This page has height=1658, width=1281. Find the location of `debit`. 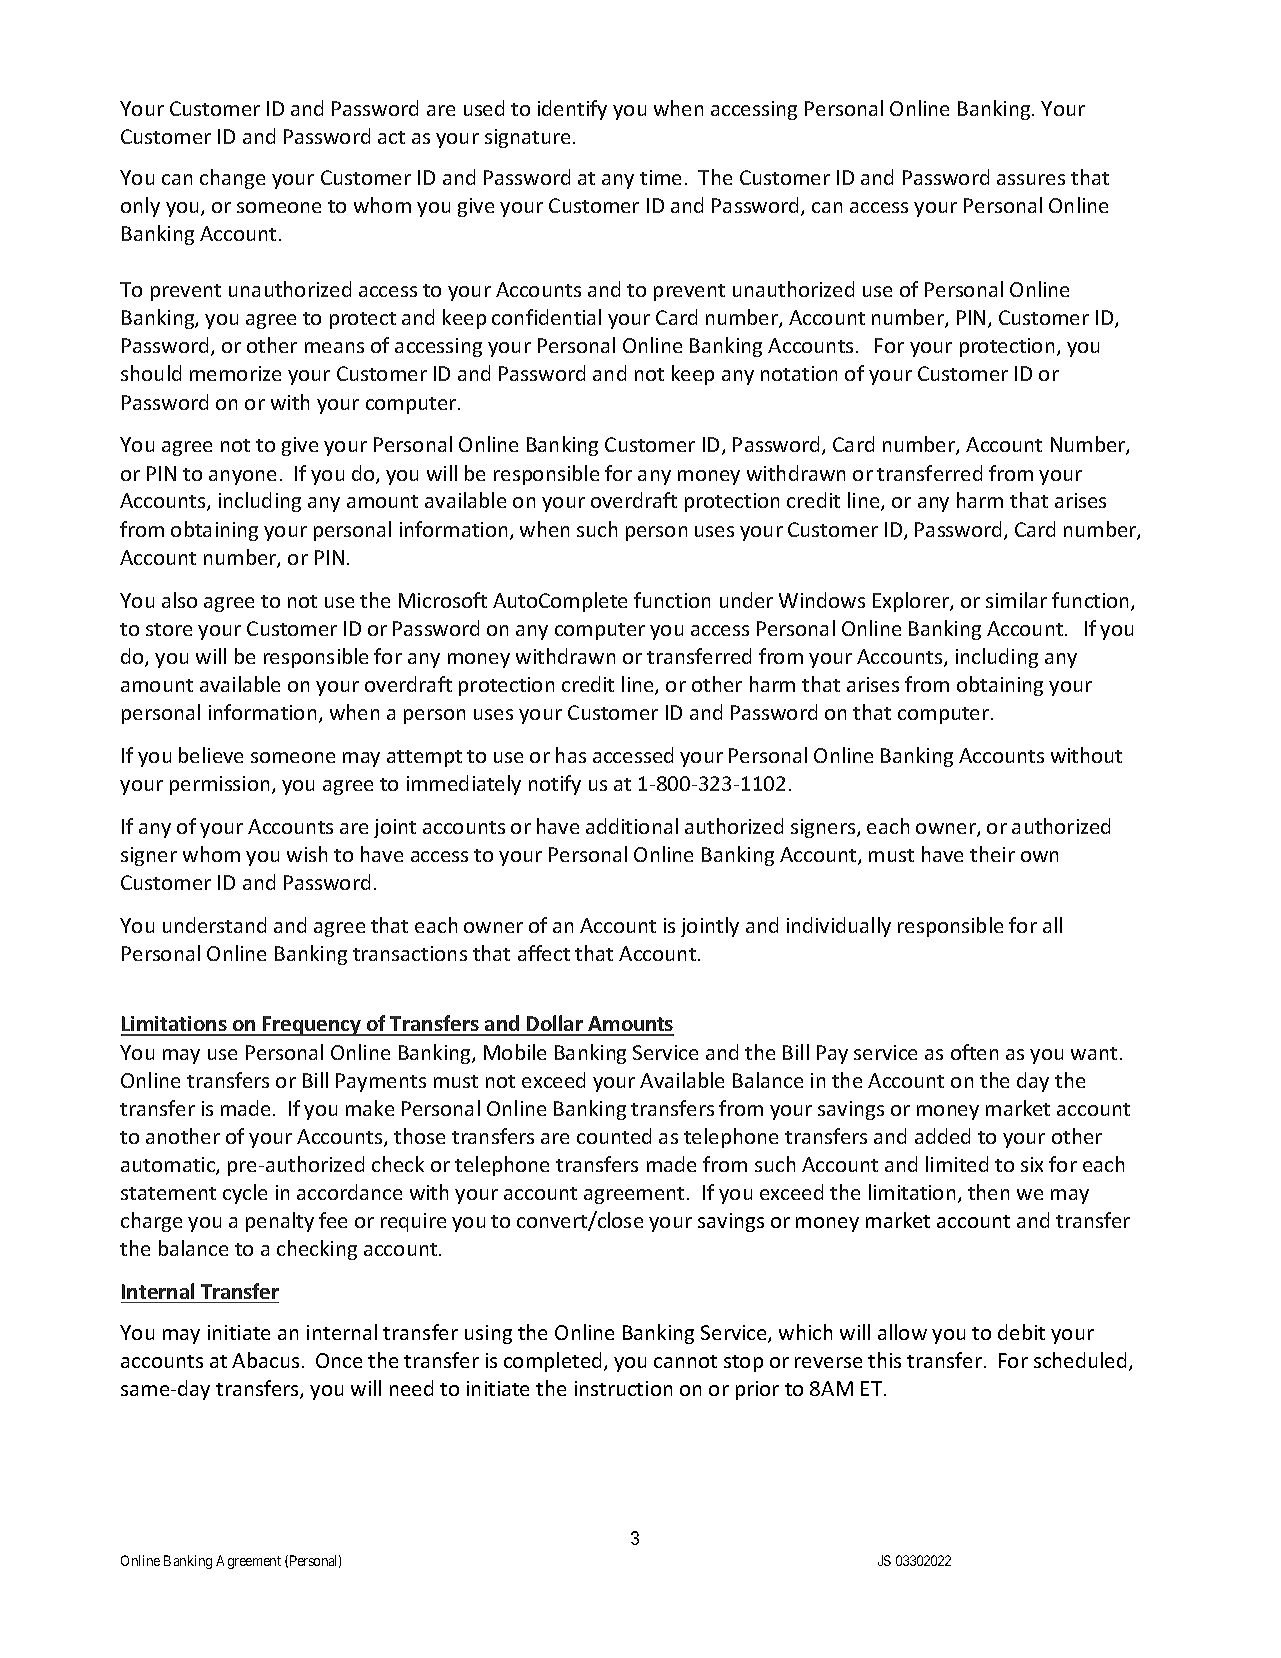

debit is located at coordinates (1021, 1332).
